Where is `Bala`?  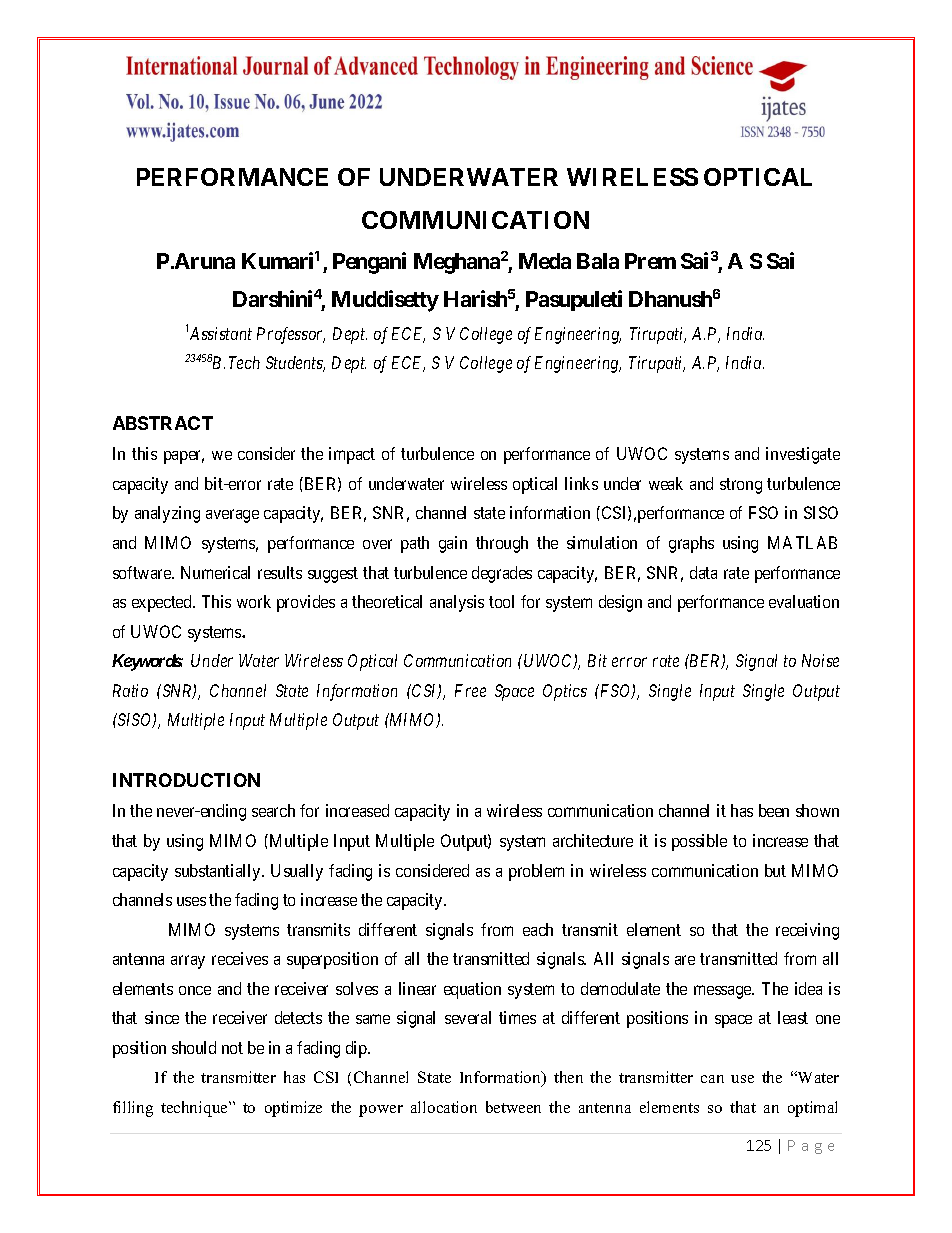
Bala is located at coordinates (598, 261).
